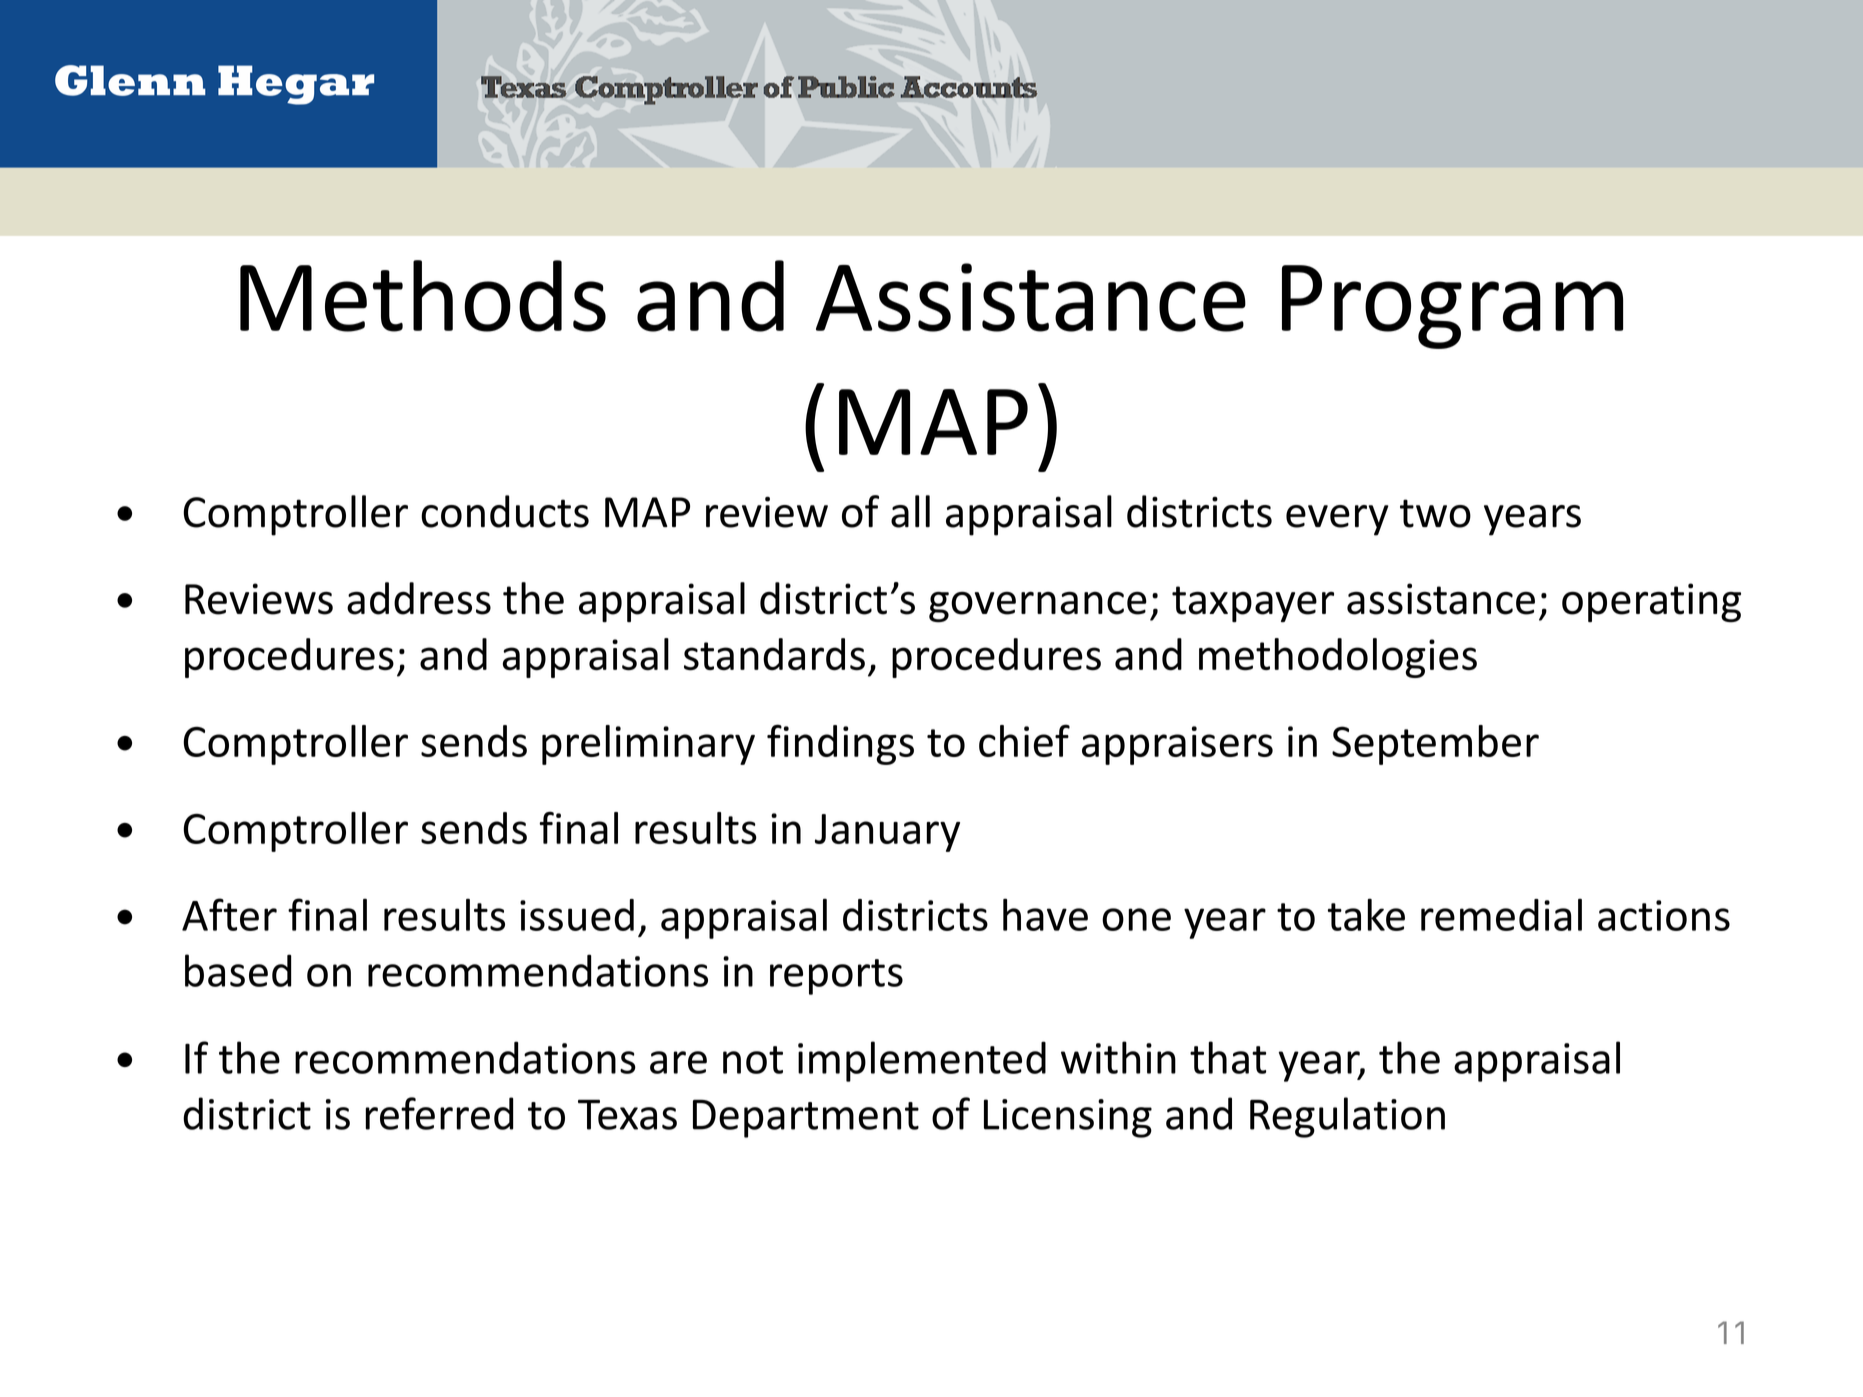  What do you see at coordinates (419, 598) in the page?
I see `address` at bounding box center [419, 598].
